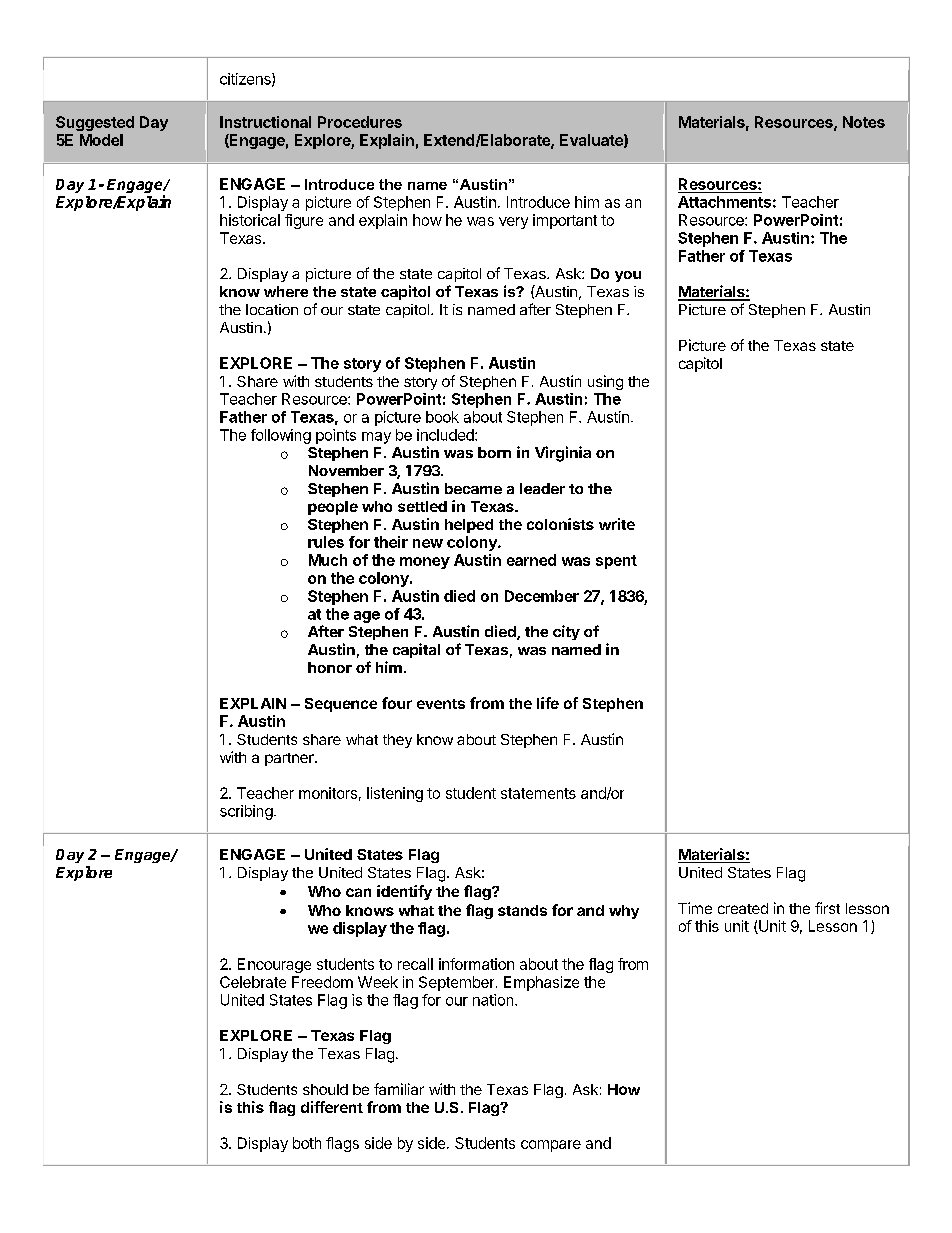  What do you see at coordinates (307, 1143) in the page?
I see `both` at bounding box center [307, 1143].
